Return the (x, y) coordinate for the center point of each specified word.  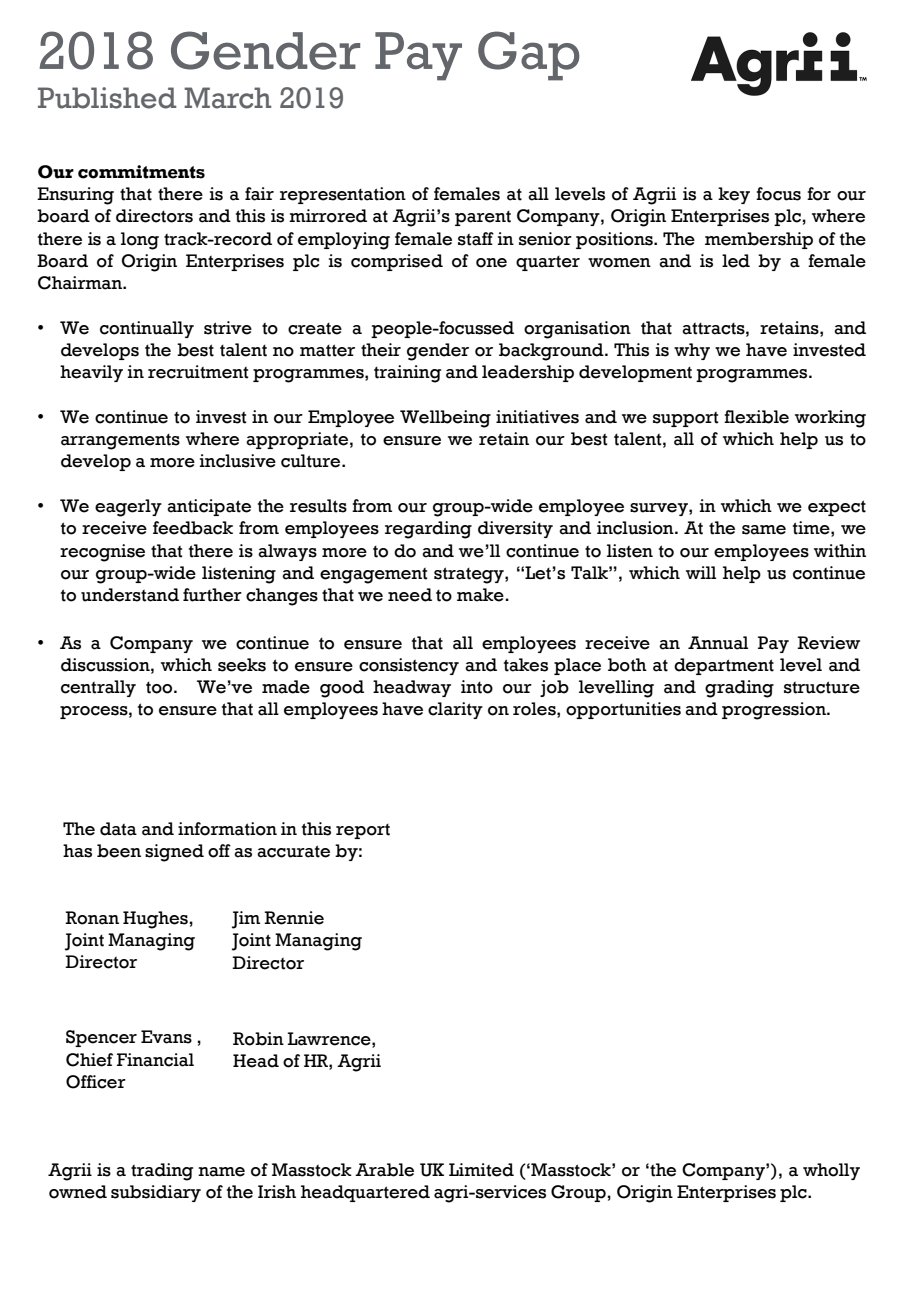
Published (107, 98)
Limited (481, 1170)
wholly (831, 1171)
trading (162, 1172)
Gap (529, 56)
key (734, 195)
